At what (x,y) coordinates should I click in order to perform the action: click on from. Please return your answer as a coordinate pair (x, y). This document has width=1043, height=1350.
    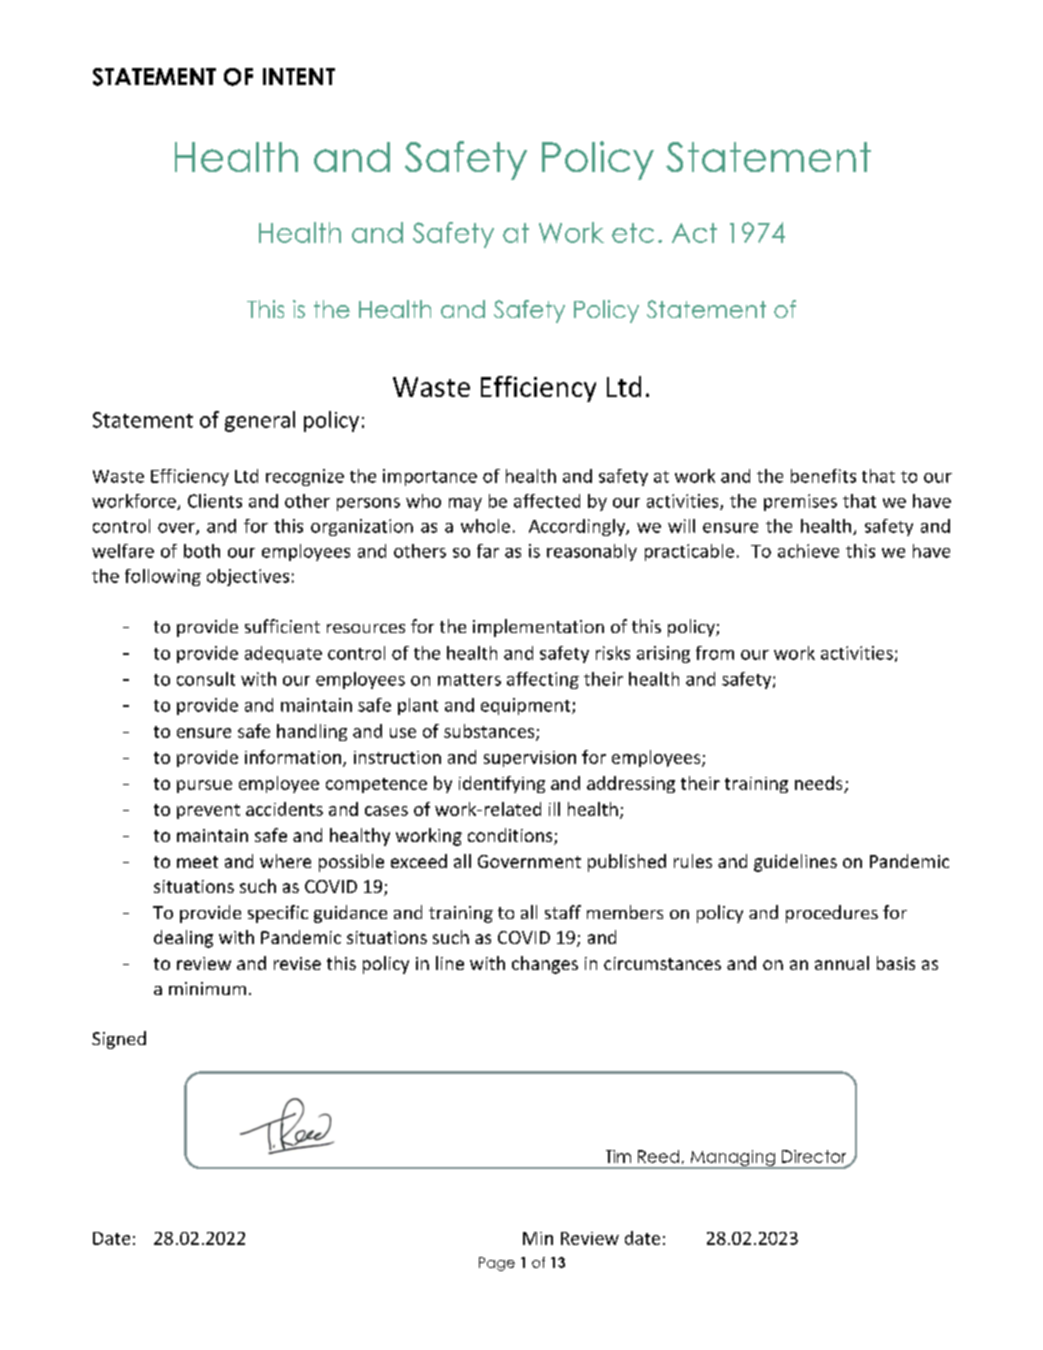
    Looking at the image, I should click on (715, 653).
